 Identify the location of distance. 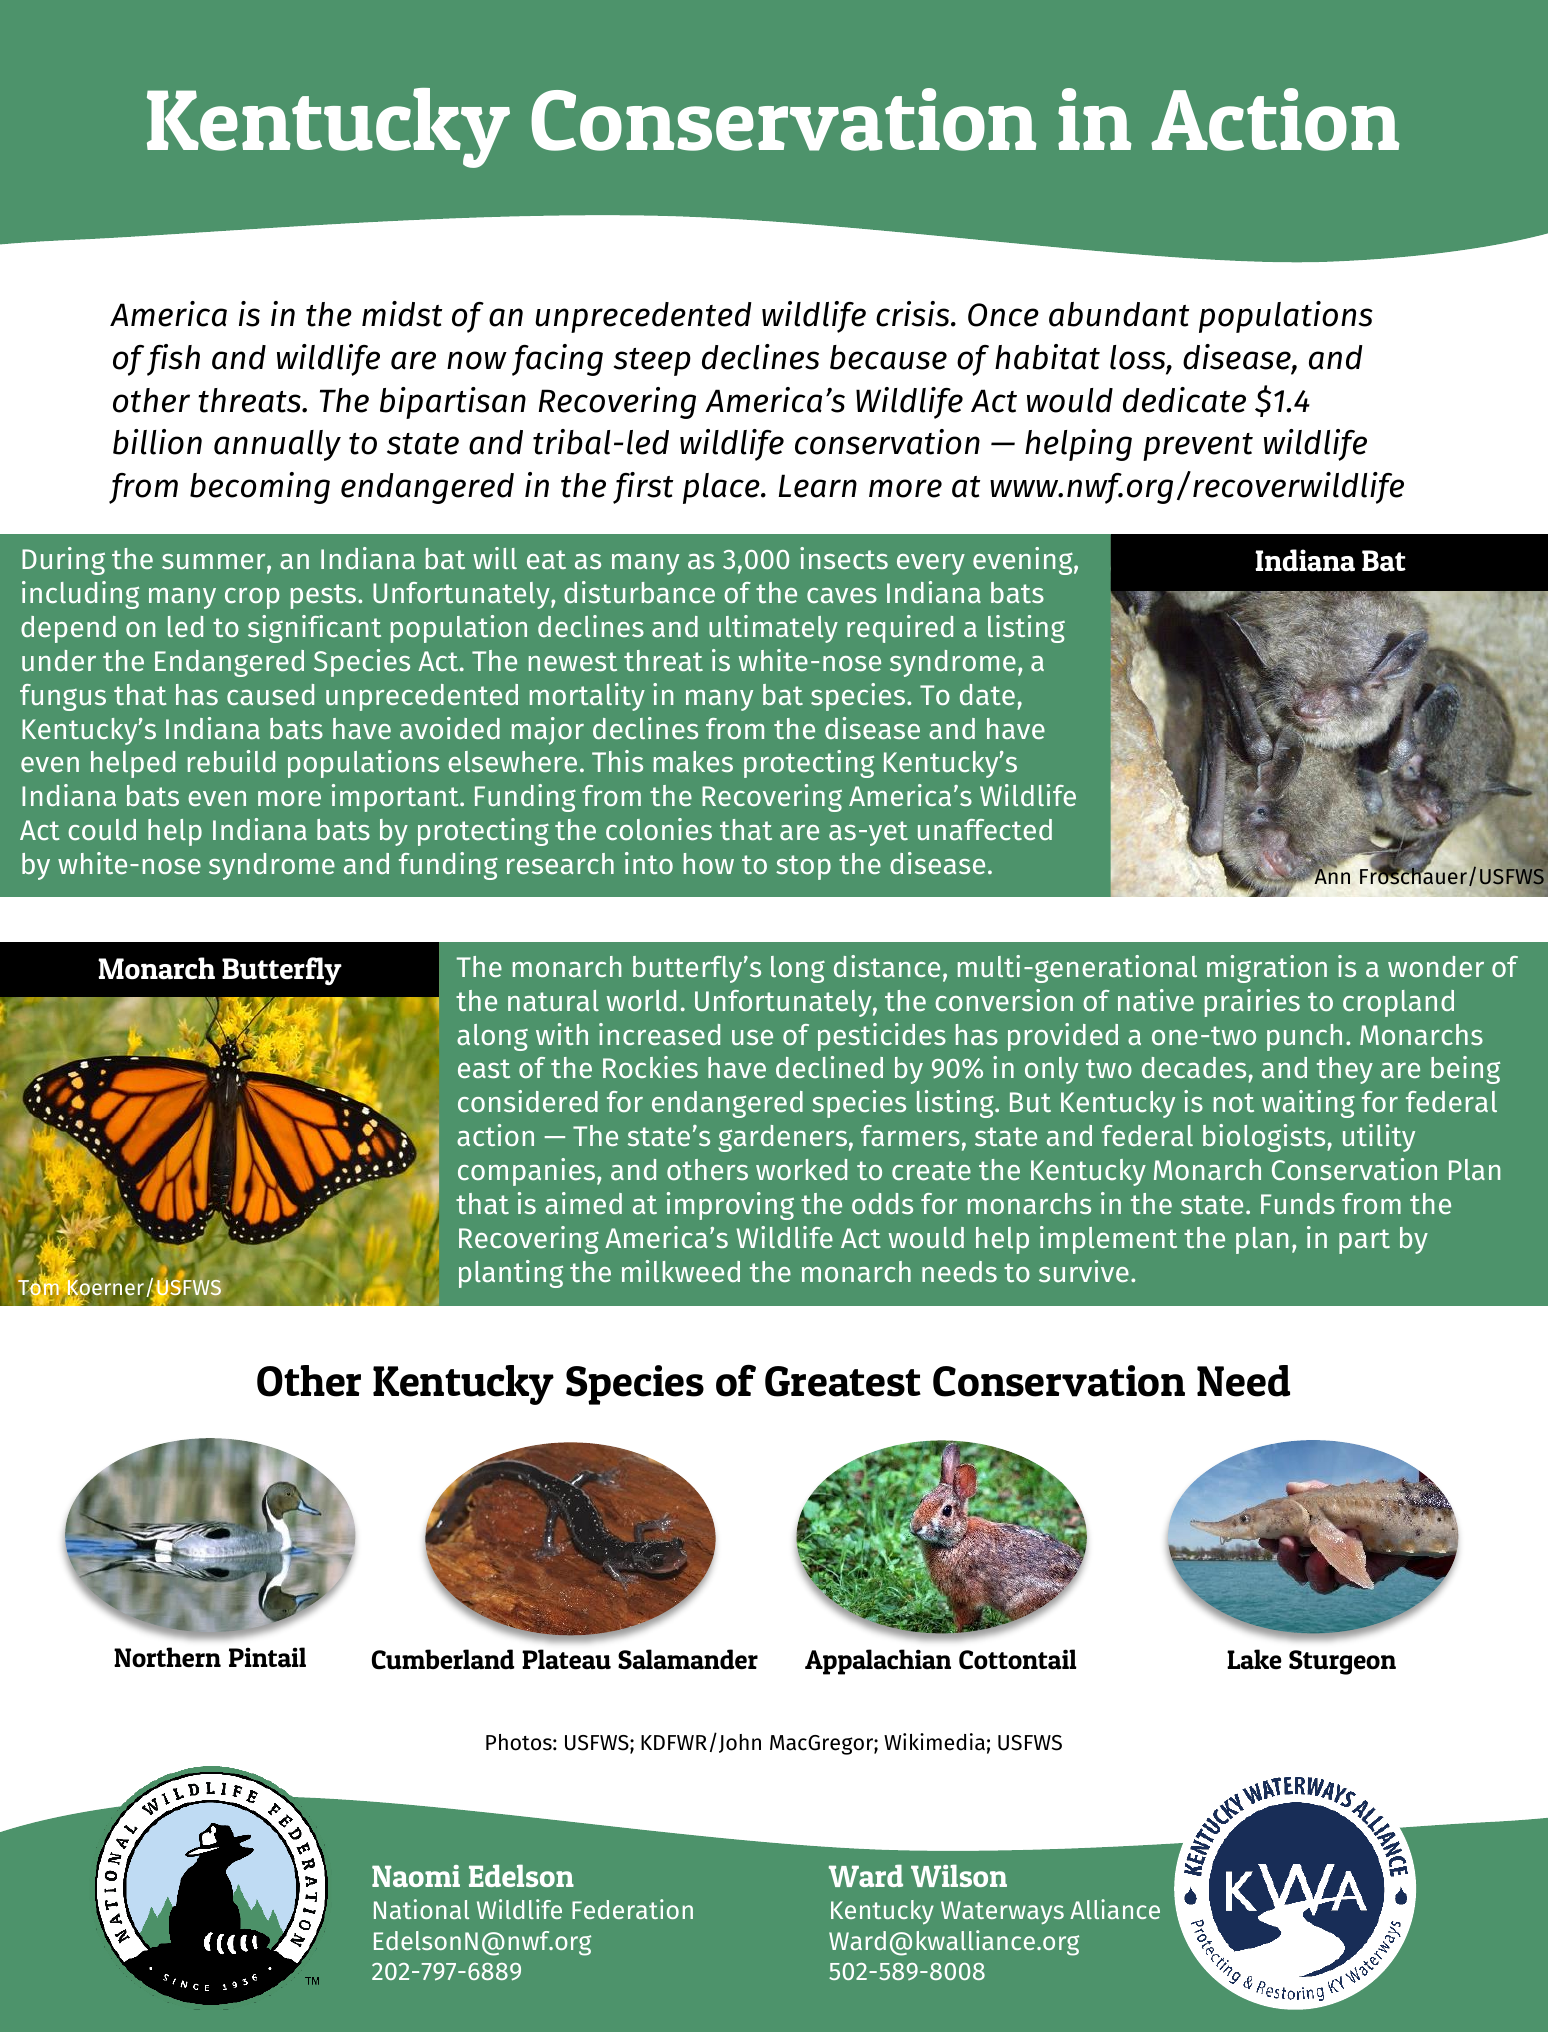
(887, 966).
